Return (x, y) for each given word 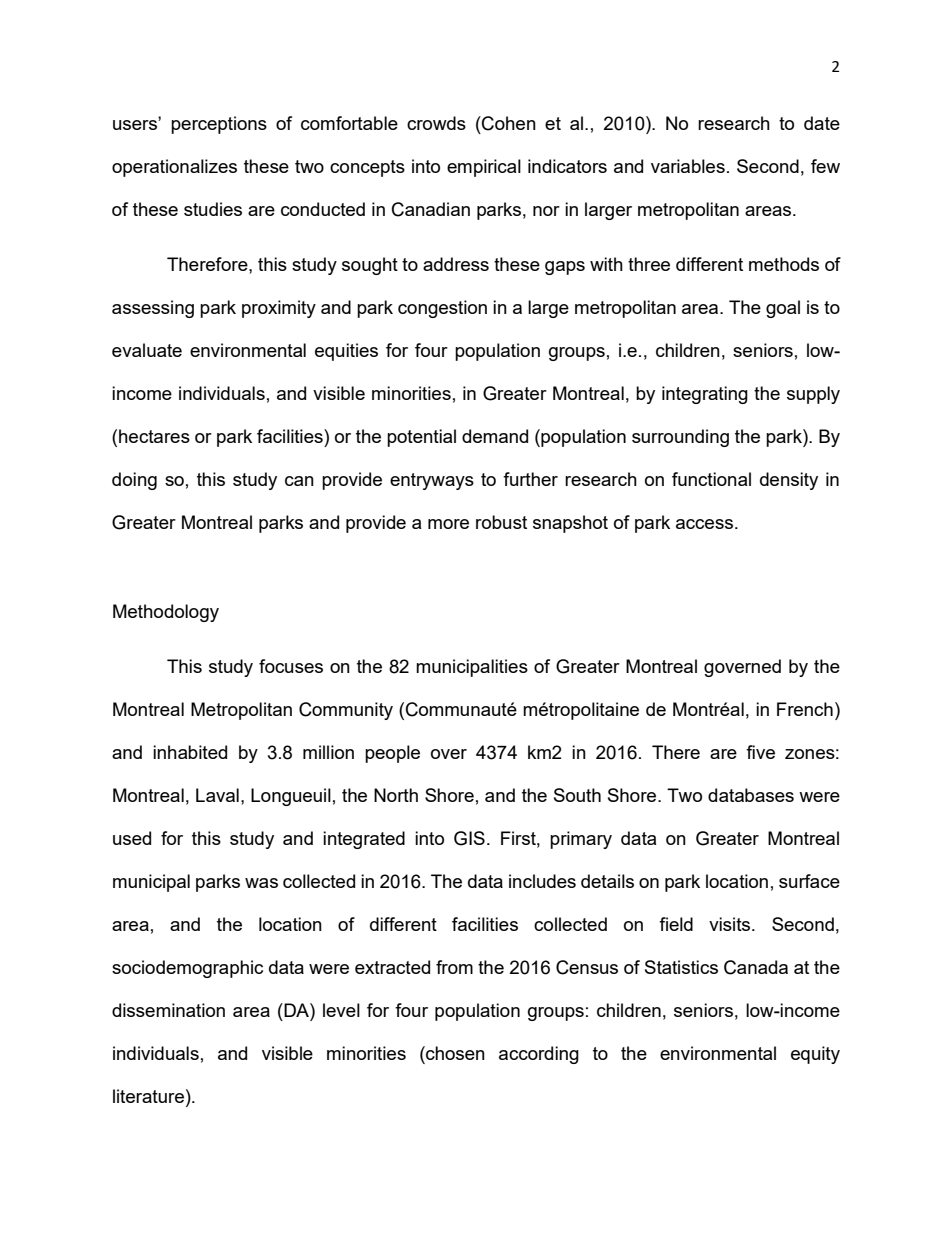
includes (542, 881)
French (805, 709)
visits (731, 924)
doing (134, 481)
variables (688, 166)
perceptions (219, 125)
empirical (484, 168)
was (261, 883)
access (706, 524)
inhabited (190, 752)
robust (501, 522)
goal (783, 309)
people (392, 754)
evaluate (147, 350)
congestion (442, 309)
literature (148, 1096)
